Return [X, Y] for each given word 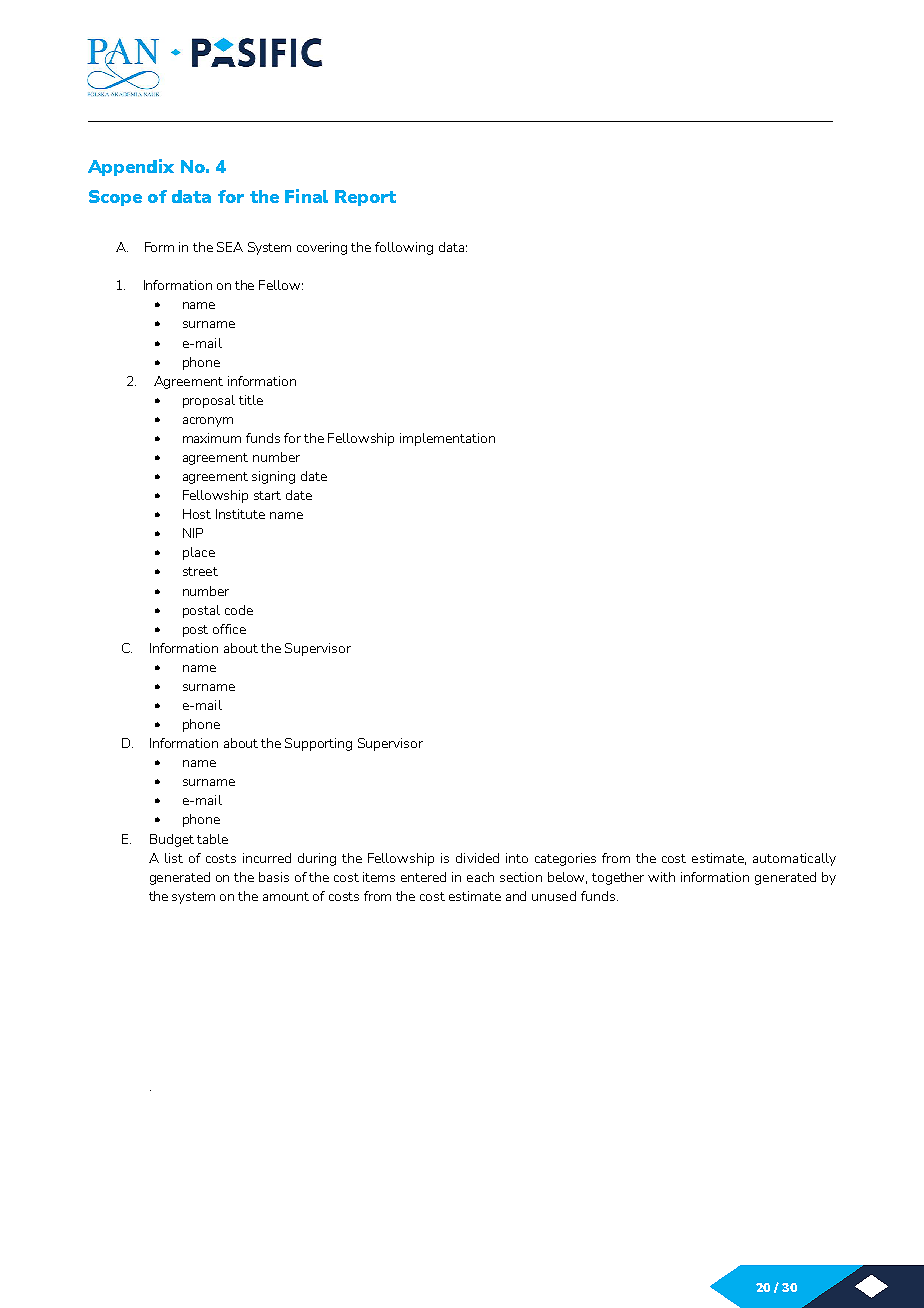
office [229, 629]
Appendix [131, 167]
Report [365, 198]
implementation [447, 439]
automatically [794, 859]
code [239, 610]
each [480, 877]
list [174, 858]
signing [273, 477]
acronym [208, 422]
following [404, 248]
